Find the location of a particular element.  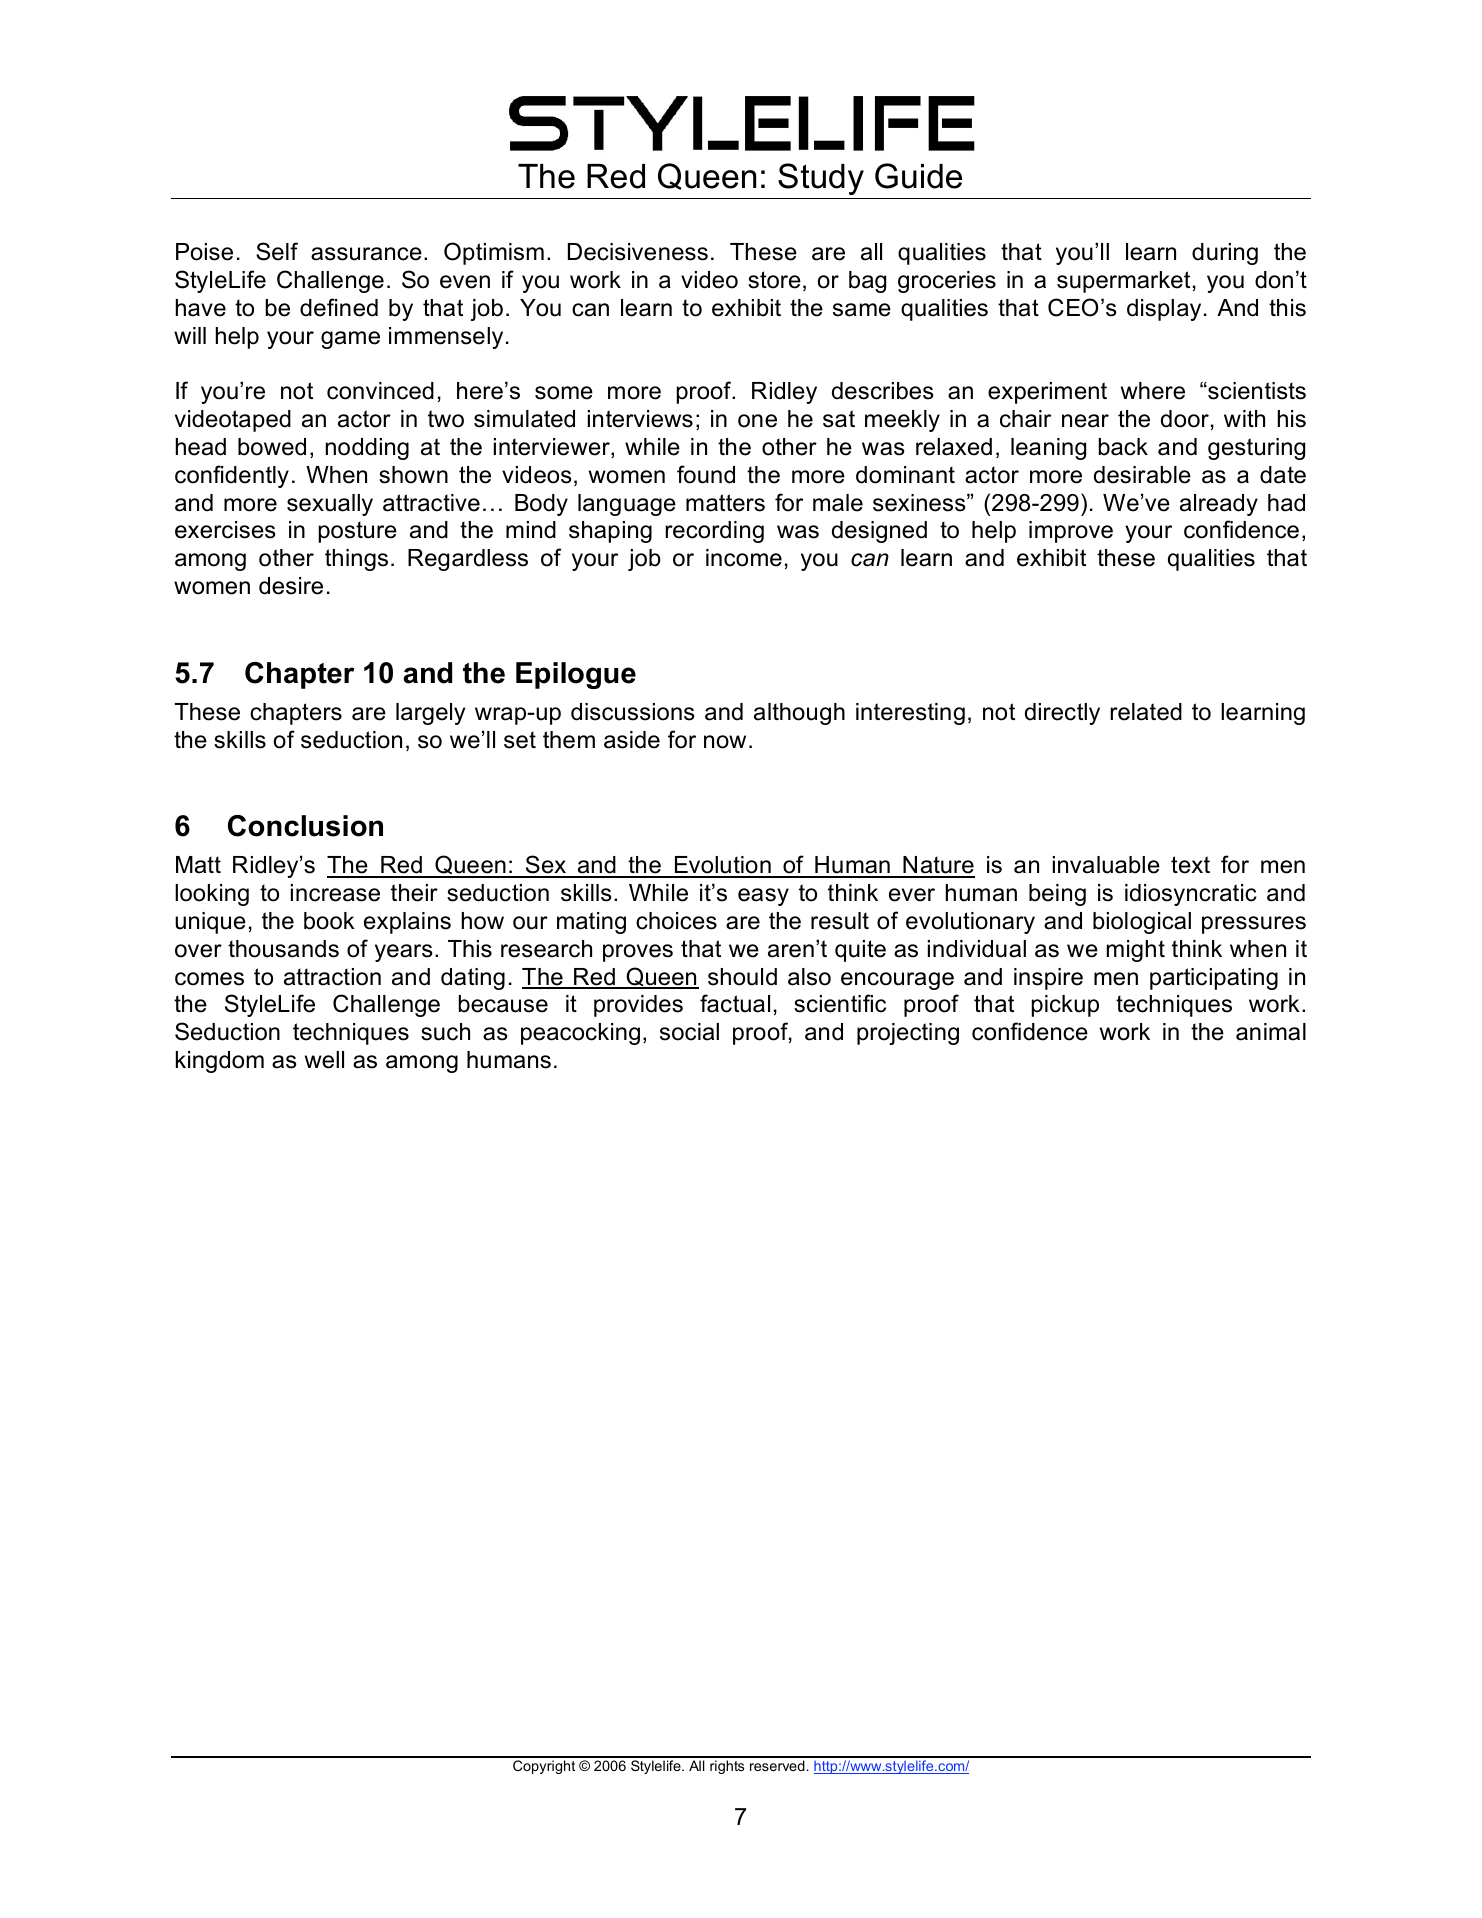

largely is located at coordinates (430, 714).
